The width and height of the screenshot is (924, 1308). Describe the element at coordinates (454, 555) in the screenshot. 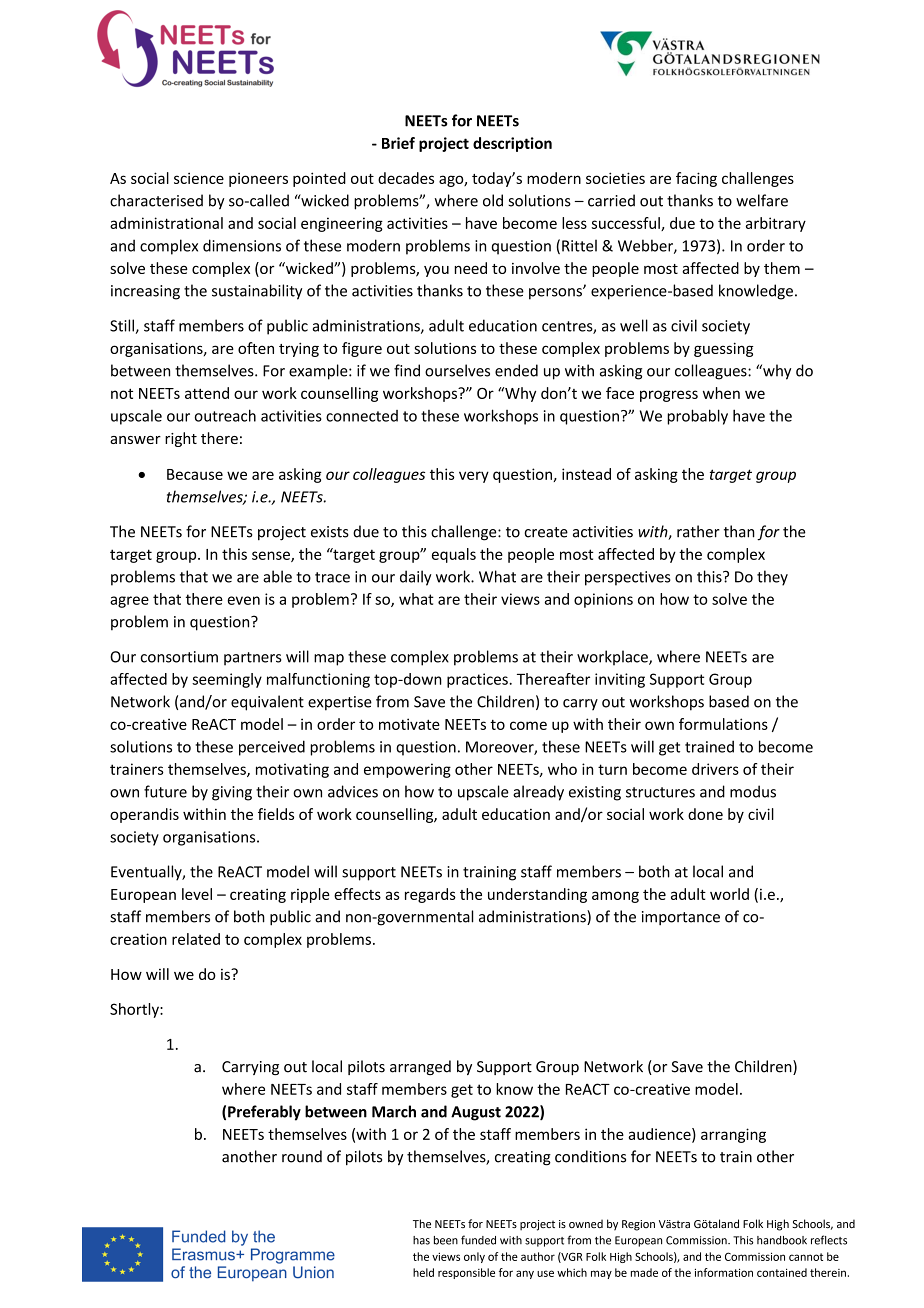

I see `equals` at that location.
